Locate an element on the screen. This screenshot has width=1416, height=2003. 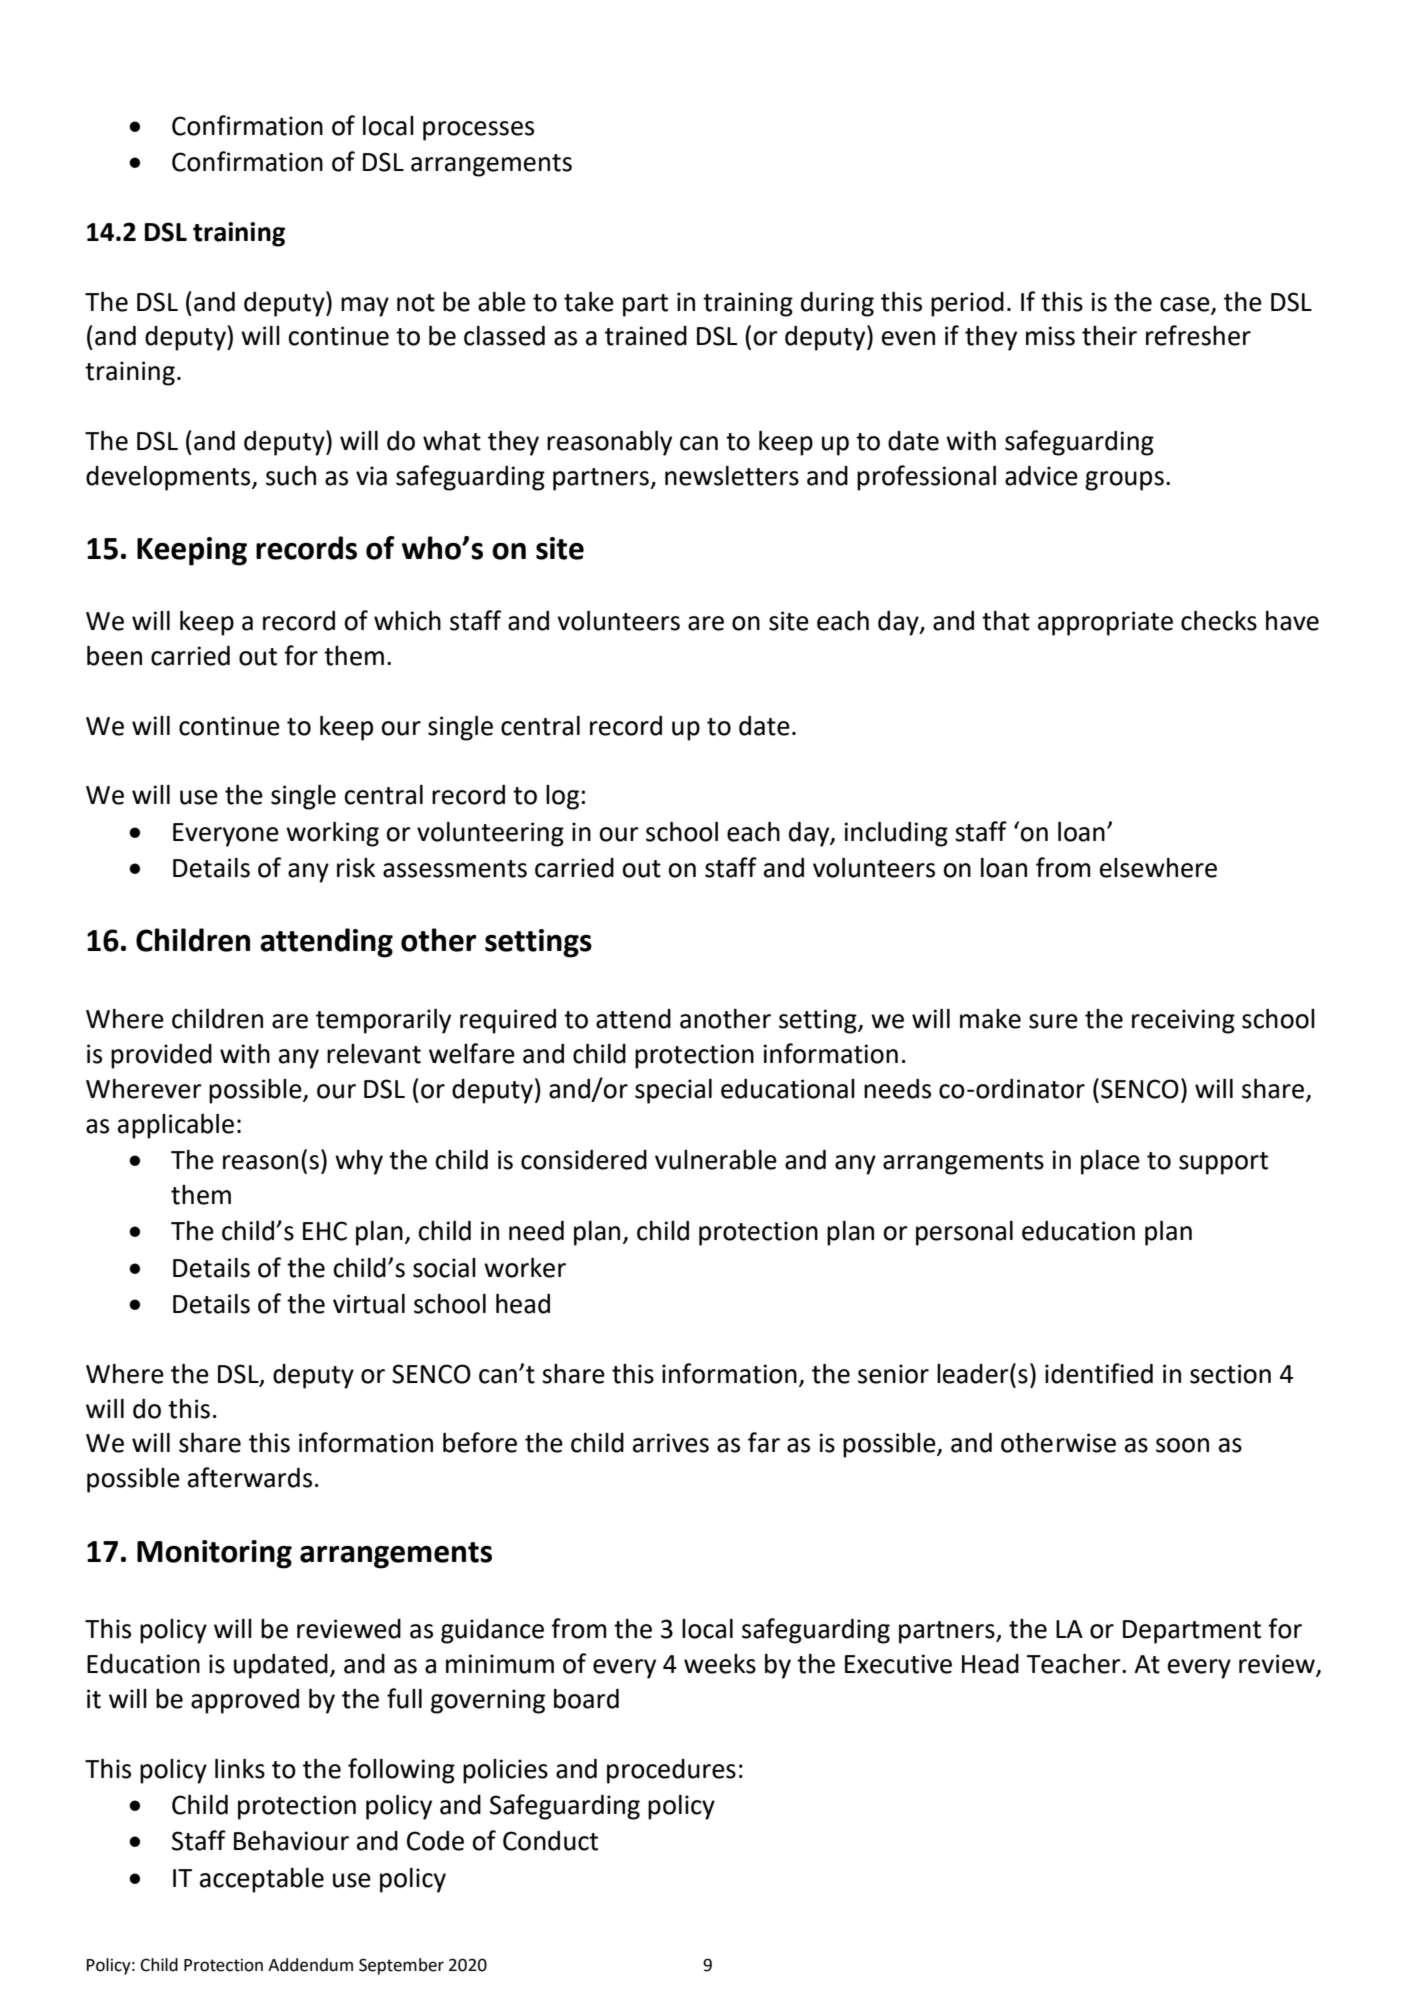
case is located at coordinates (1185, 304).
